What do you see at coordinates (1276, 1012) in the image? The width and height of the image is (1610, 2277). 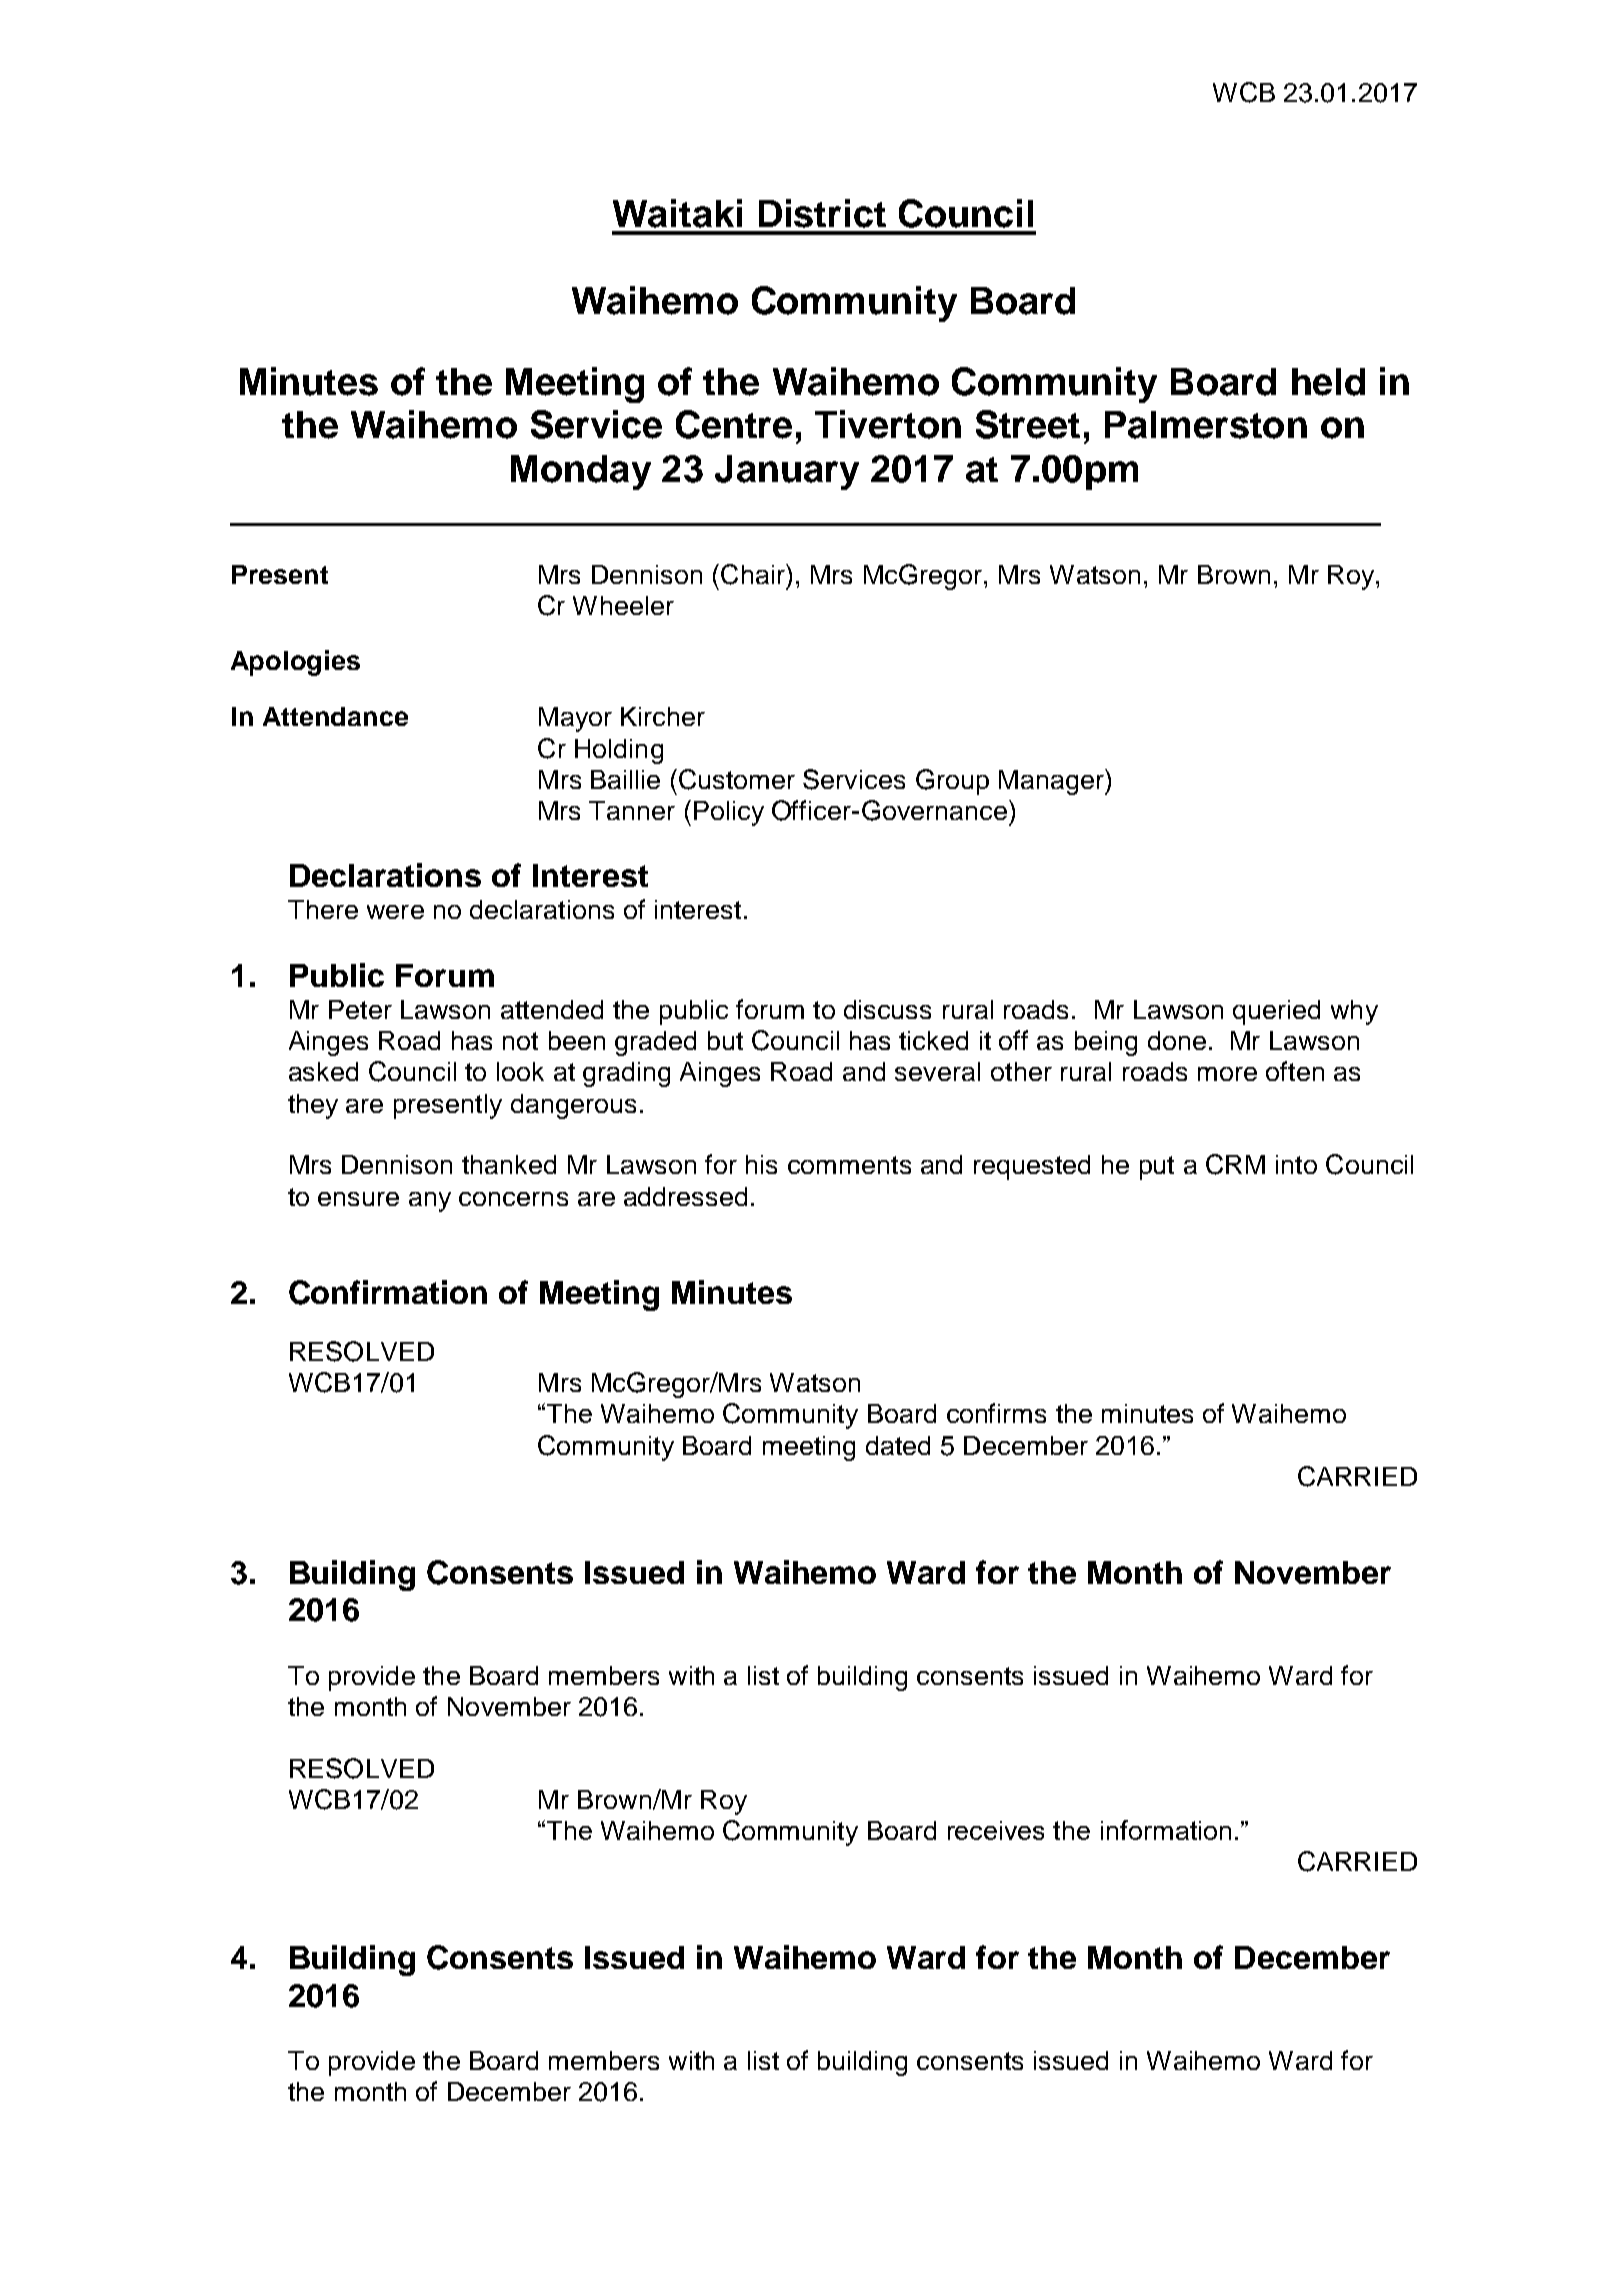 I see `queried` at bounding box center [1276, 1012].
